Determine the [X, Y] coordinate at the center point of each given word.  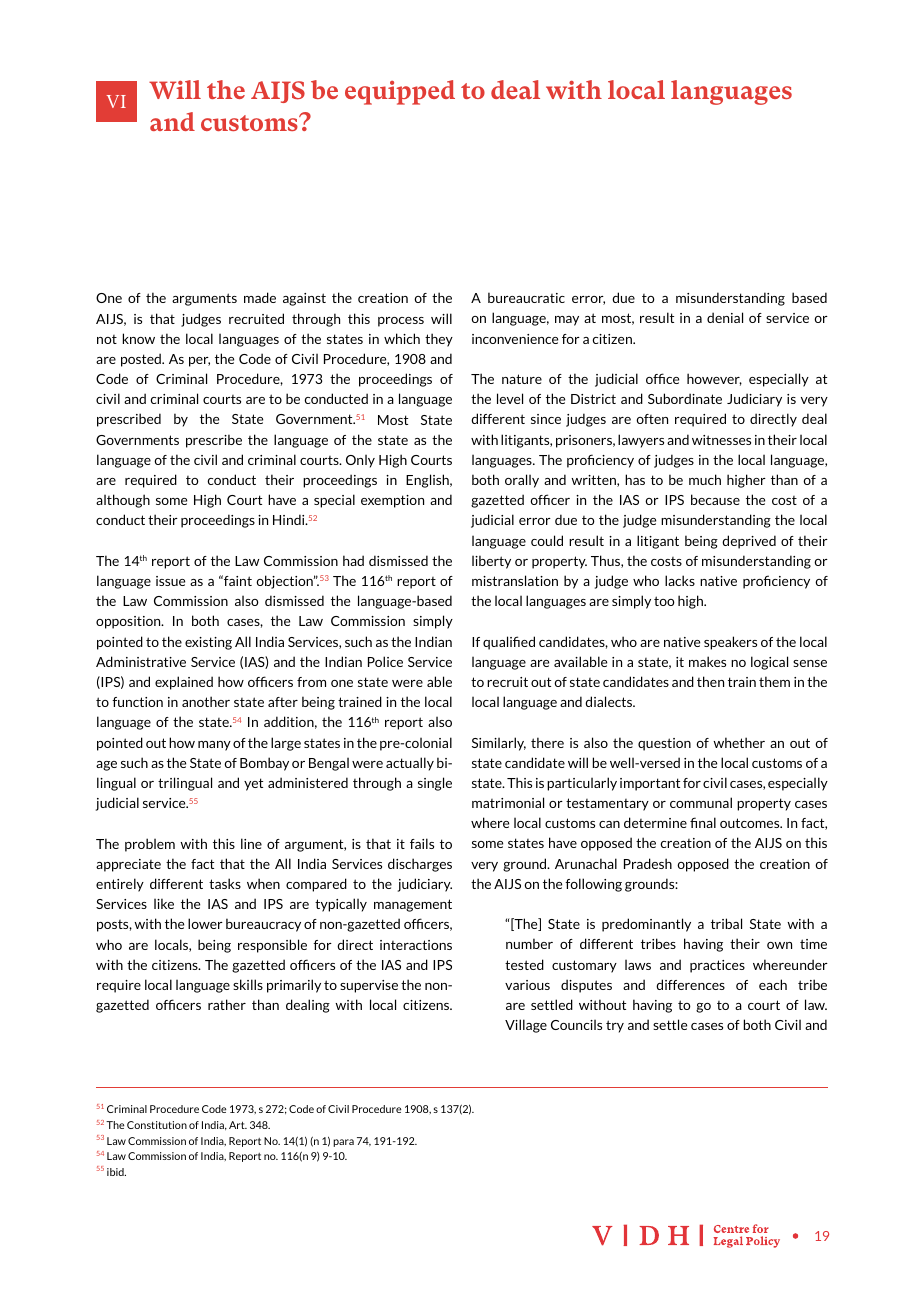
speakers [730, 643]
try [615, 1026]
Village [526, 1026]
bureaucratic [526, 297]
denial [725, 317]
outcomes [751, 823]
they [439, 340]
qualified [509, 643]
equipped [400, 92]
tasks [225, 883]
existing [208, 643]
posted [142, 360]
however [714, 379]
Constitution [157, 1125]
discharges [420, 865]
